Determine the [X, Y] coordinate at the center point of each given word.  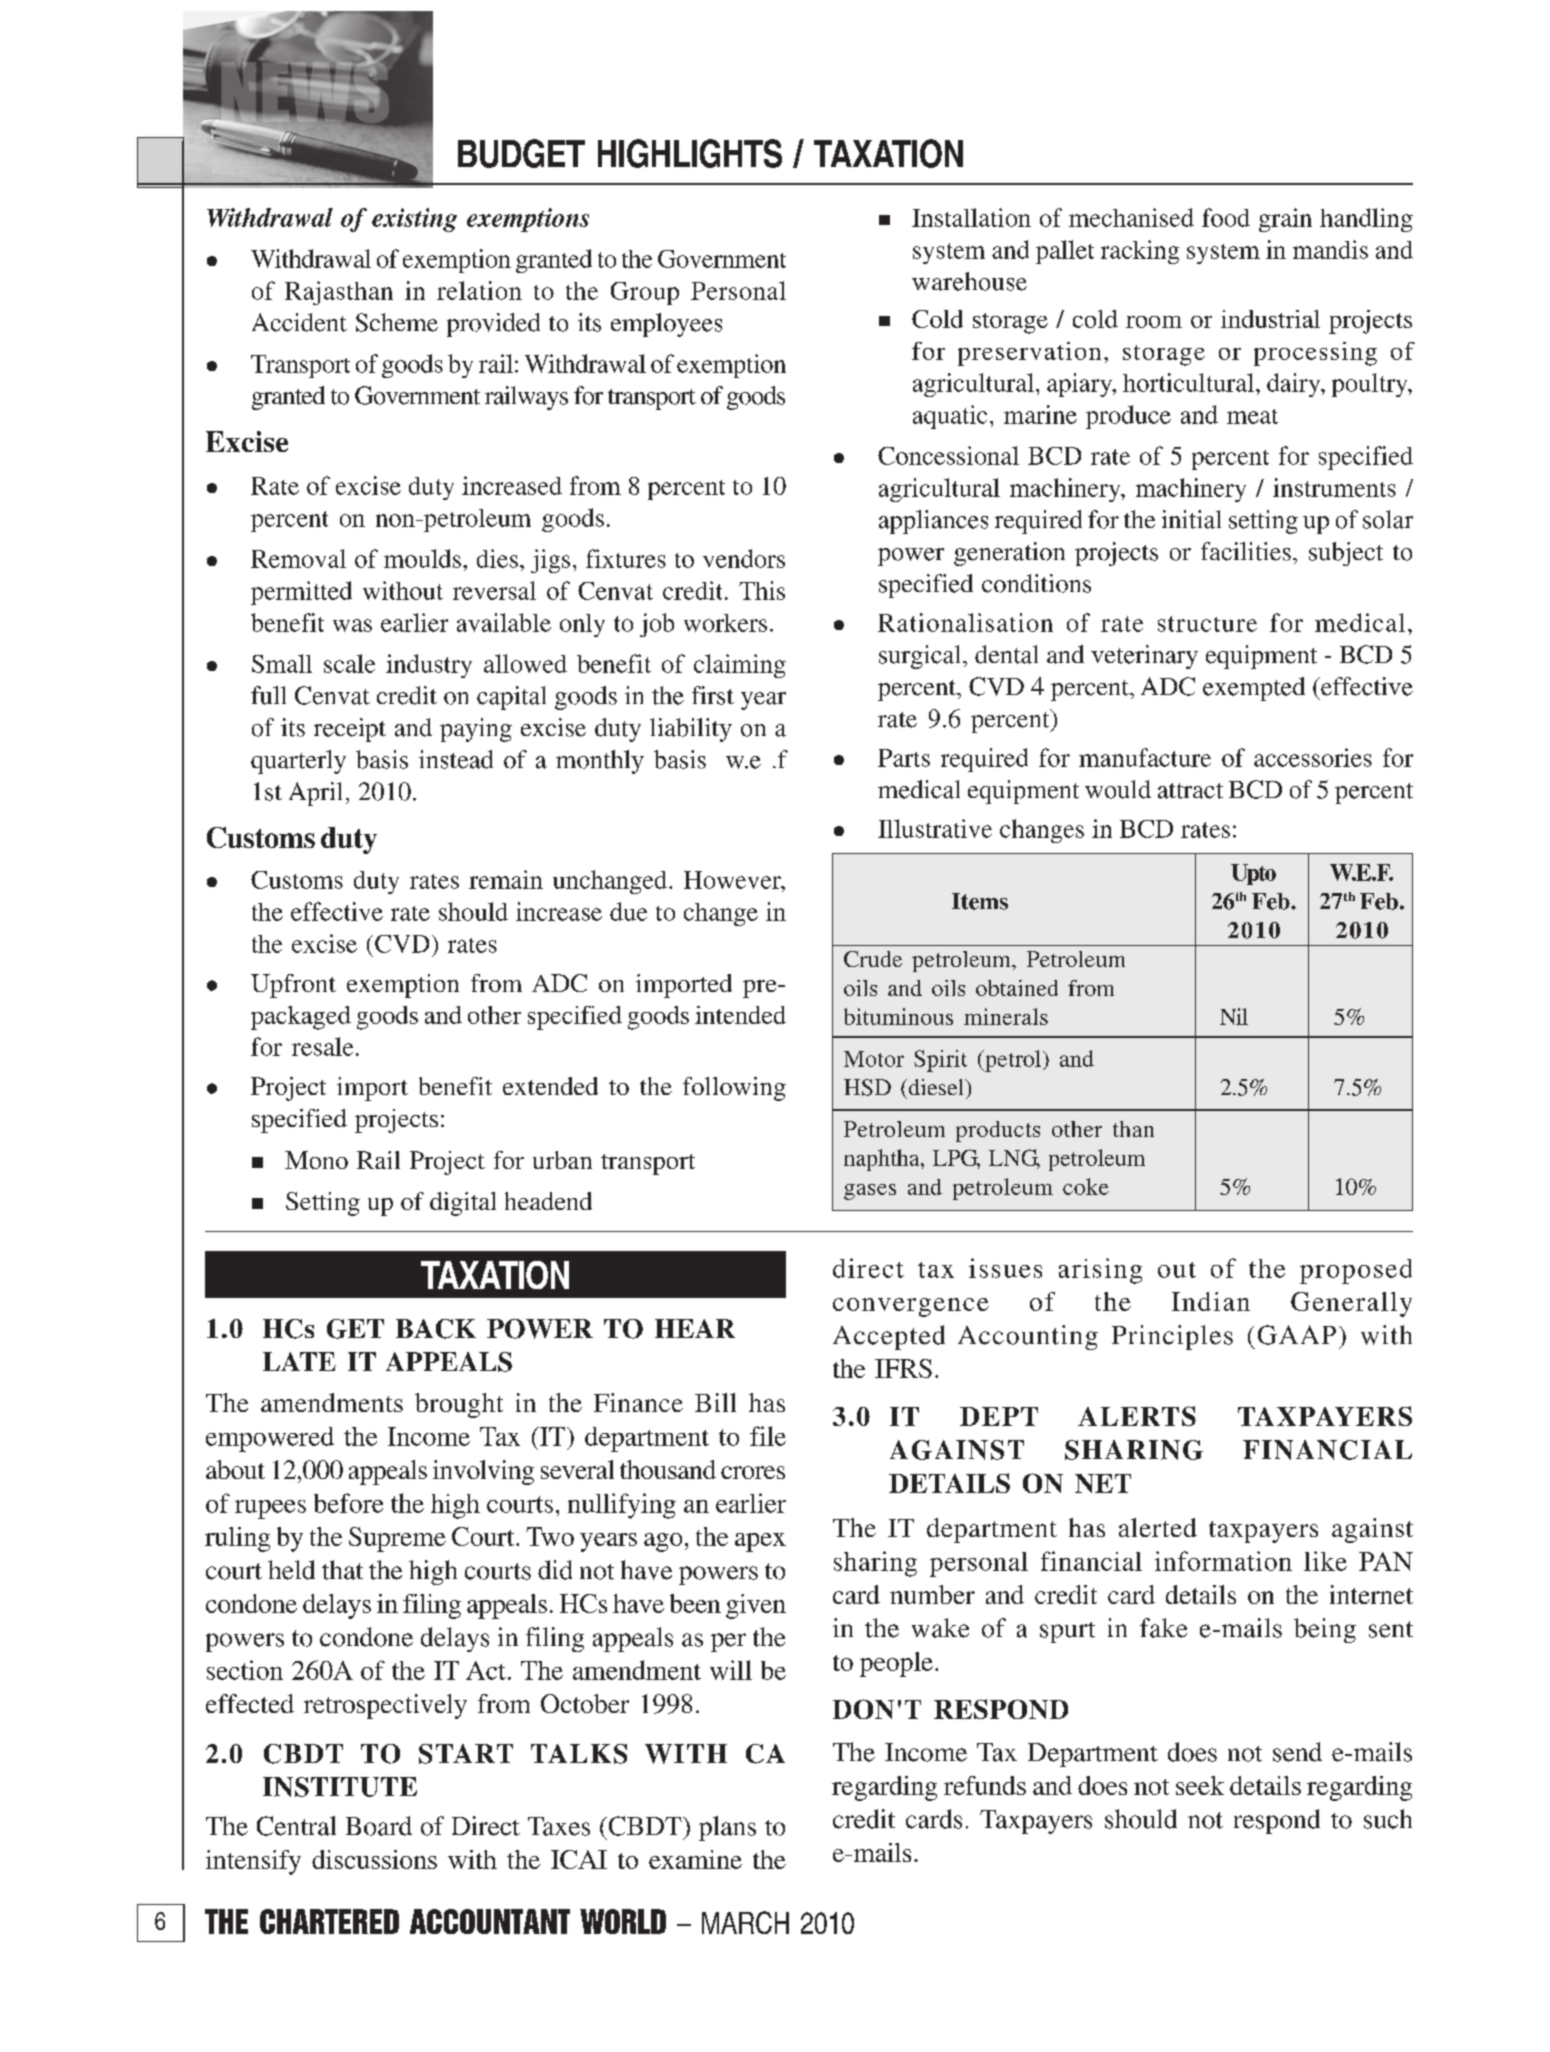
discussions [374, 1859]
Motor [874, 1059]
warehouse [969, 281]
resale [322, 1046]
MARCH [745, 1922]
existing [414, 220]
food [1226, 217]
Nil [1234, 1016]
